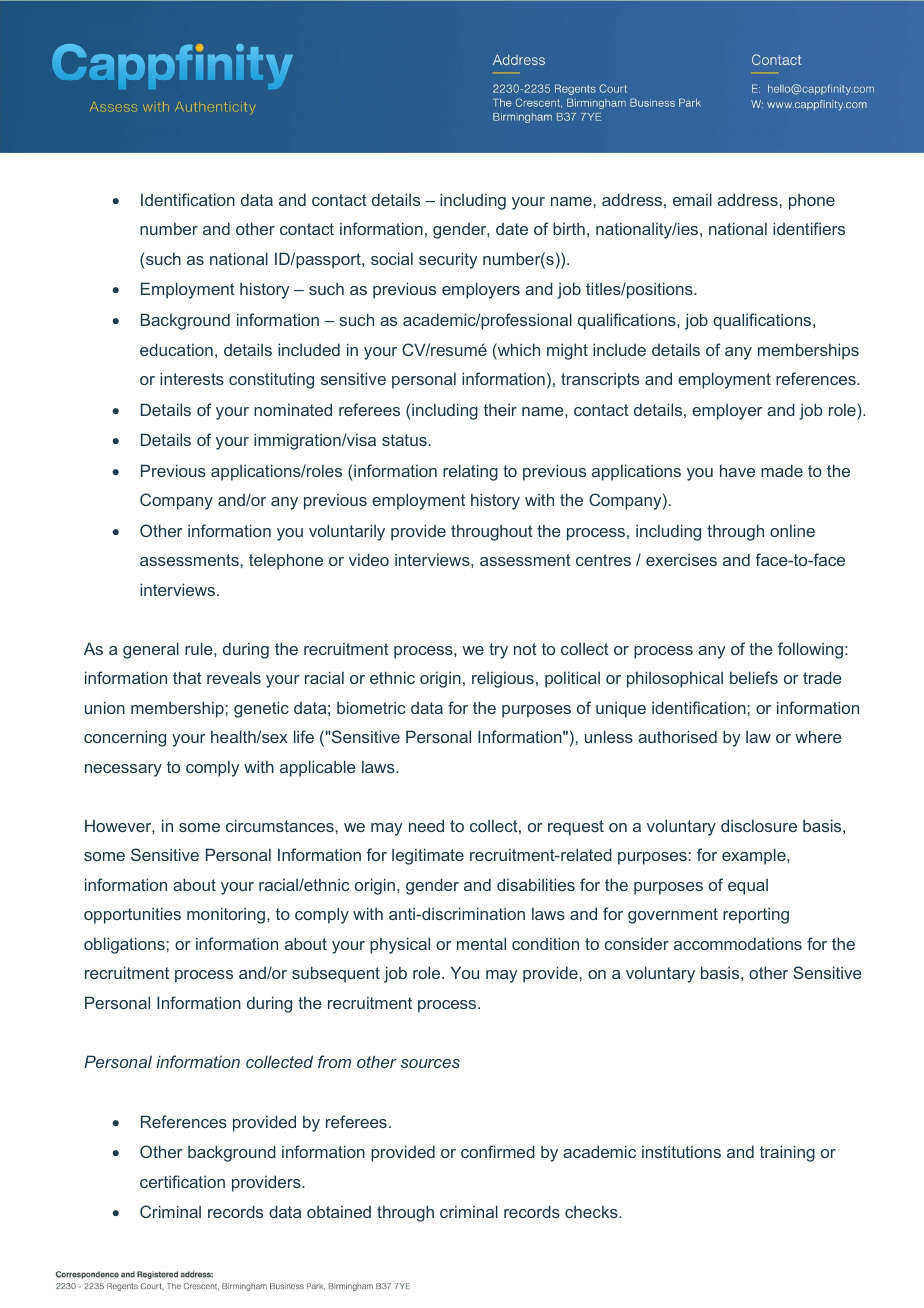  I want to click on confirmed, so click(498, 1151).
